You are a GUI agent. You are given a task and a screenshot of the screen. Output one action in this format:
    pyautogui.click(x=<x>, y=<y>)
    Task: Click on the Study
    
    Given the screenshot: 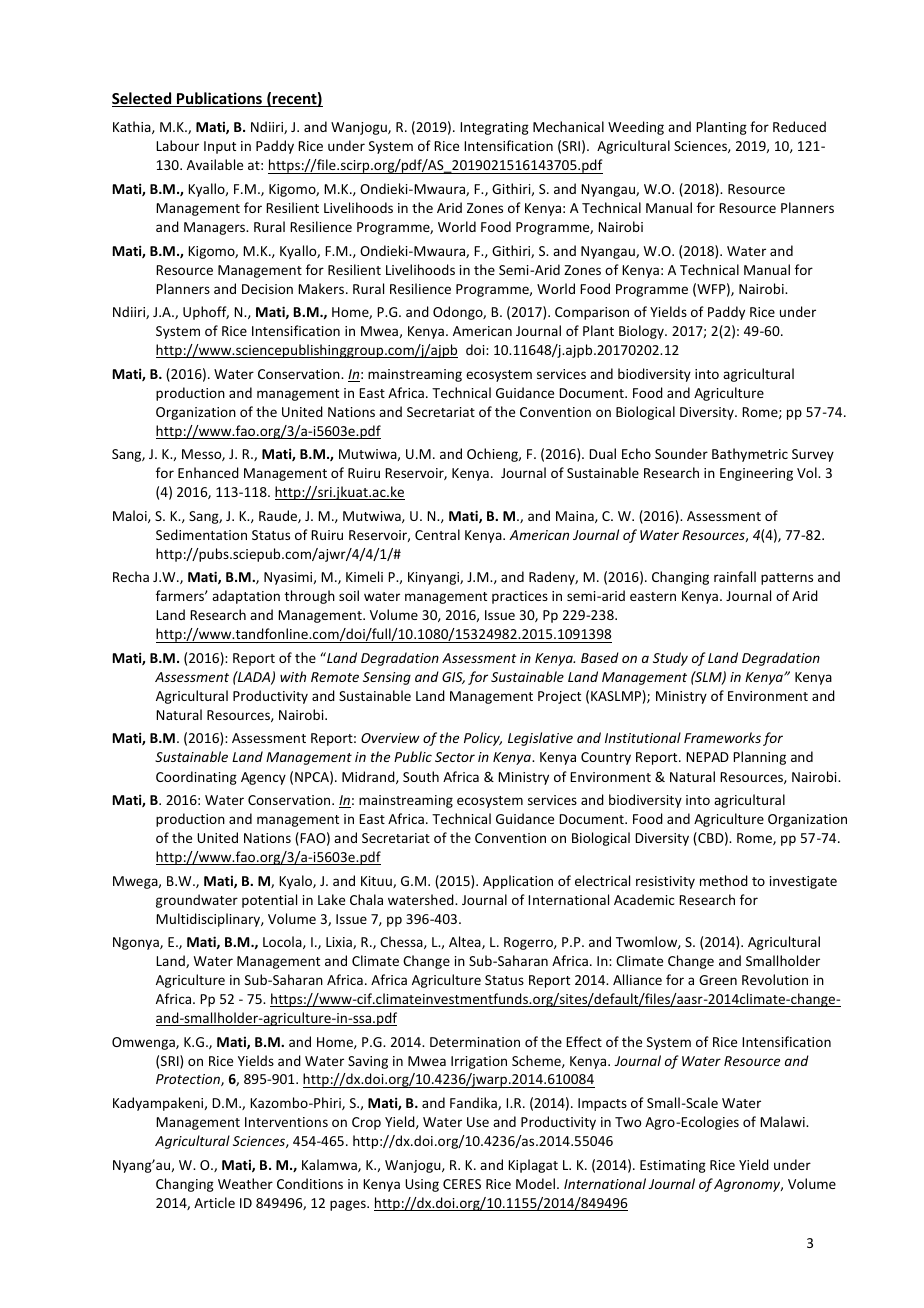 What is the action you would take?
    pyautogui.click(x=670, y=659)
